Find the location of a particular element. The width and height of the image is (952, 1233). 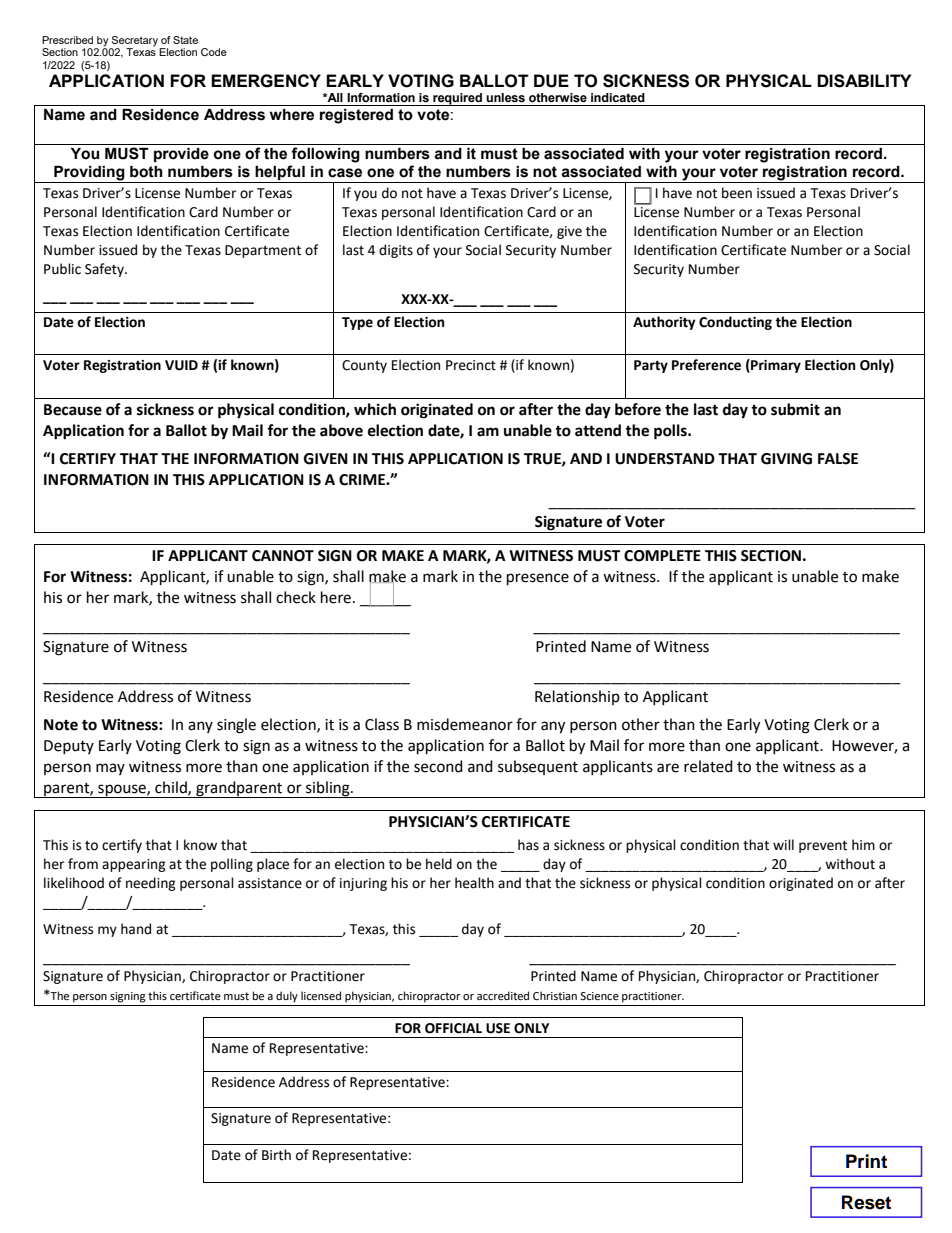

presence is located at coordinates (538, 579).
